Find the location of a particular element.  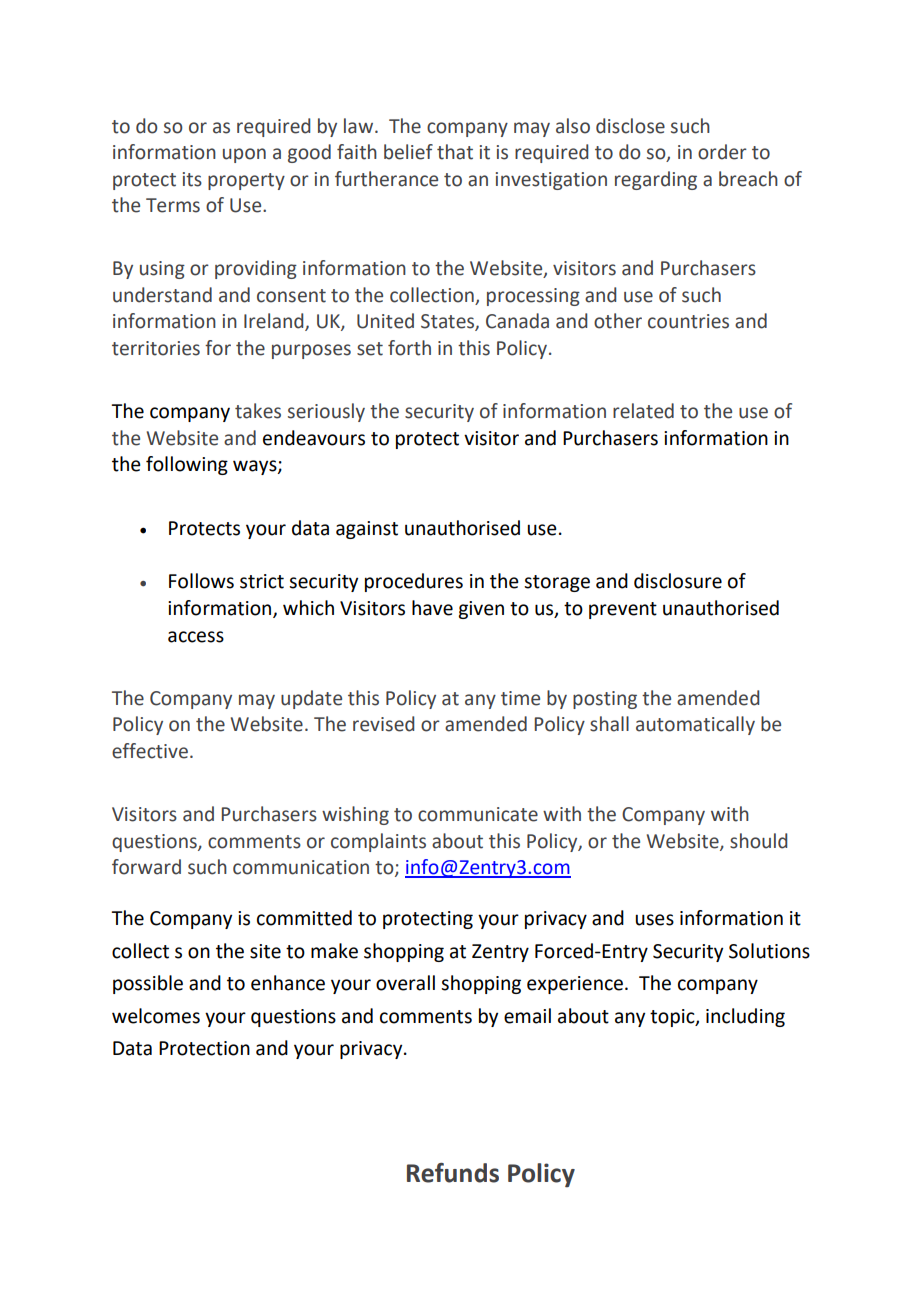

disclosure is located at coordinates (678, 581).
